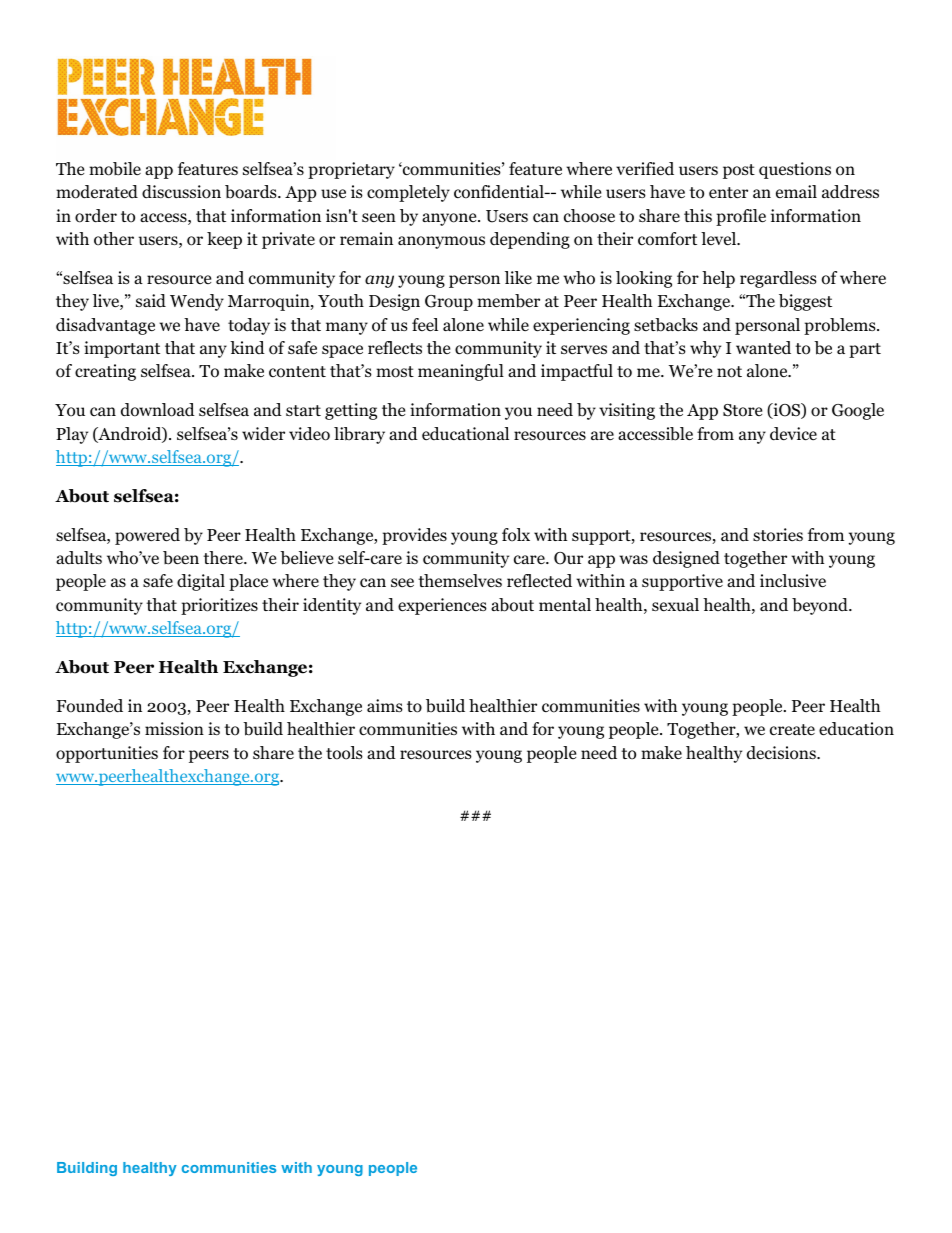  I want to click on mission, so click(174, 729).
